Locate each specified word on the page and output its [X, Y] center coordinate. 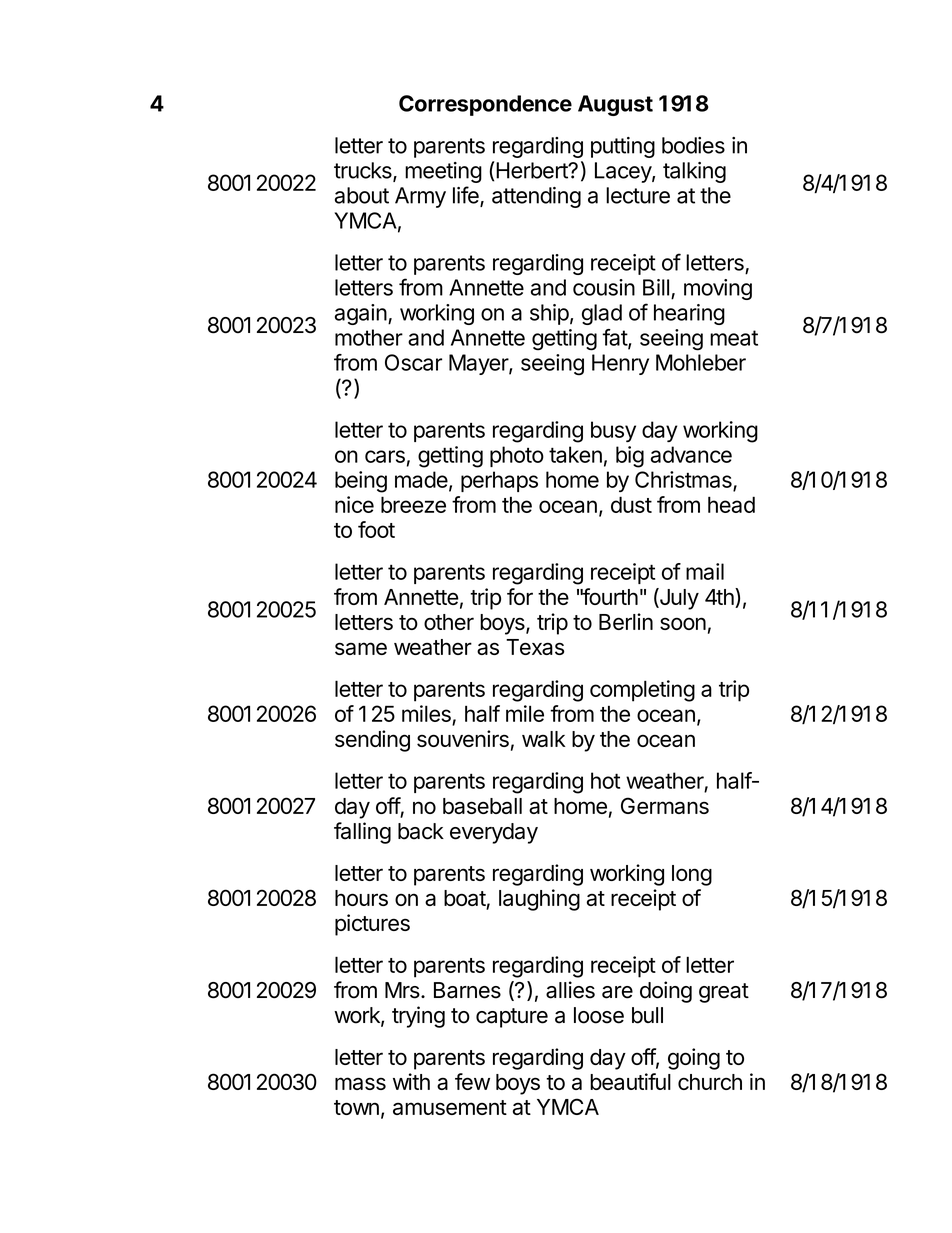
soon [683, 623]
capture [512, 1018]
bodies [693, 145]
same [361, 648]
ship [549, 314]
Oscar [413, 362]
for [520, 596]
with [411, 1081]
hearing [689, 314]
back [421, 831]
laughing [539, 900]
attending [536, 197]
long [692, 875]
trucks [364, 171]
